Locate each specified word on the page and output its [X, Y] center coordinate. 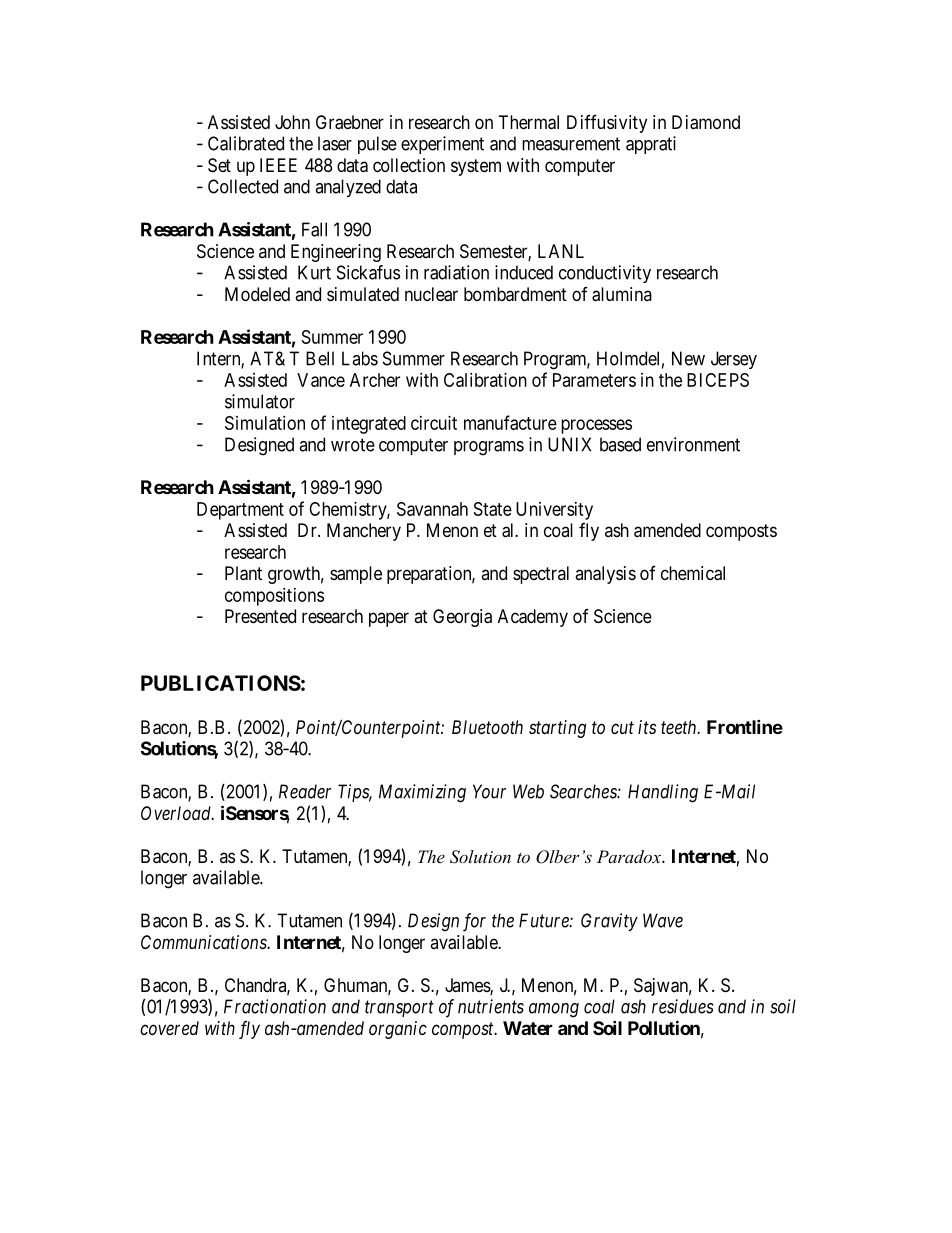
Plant [243, 573]
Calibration [485, 380]
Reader [305, 791]
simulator [260, 401]
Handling [663, 793]
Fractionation [275, 1006]
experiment [442, 145]
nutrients [491, 1006]
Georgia [462, 618]
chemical [693, 573]
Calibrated [246, 143]
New [688, 358]
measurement [571, 144]
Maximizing [422, 793]
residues [683, 1006]
